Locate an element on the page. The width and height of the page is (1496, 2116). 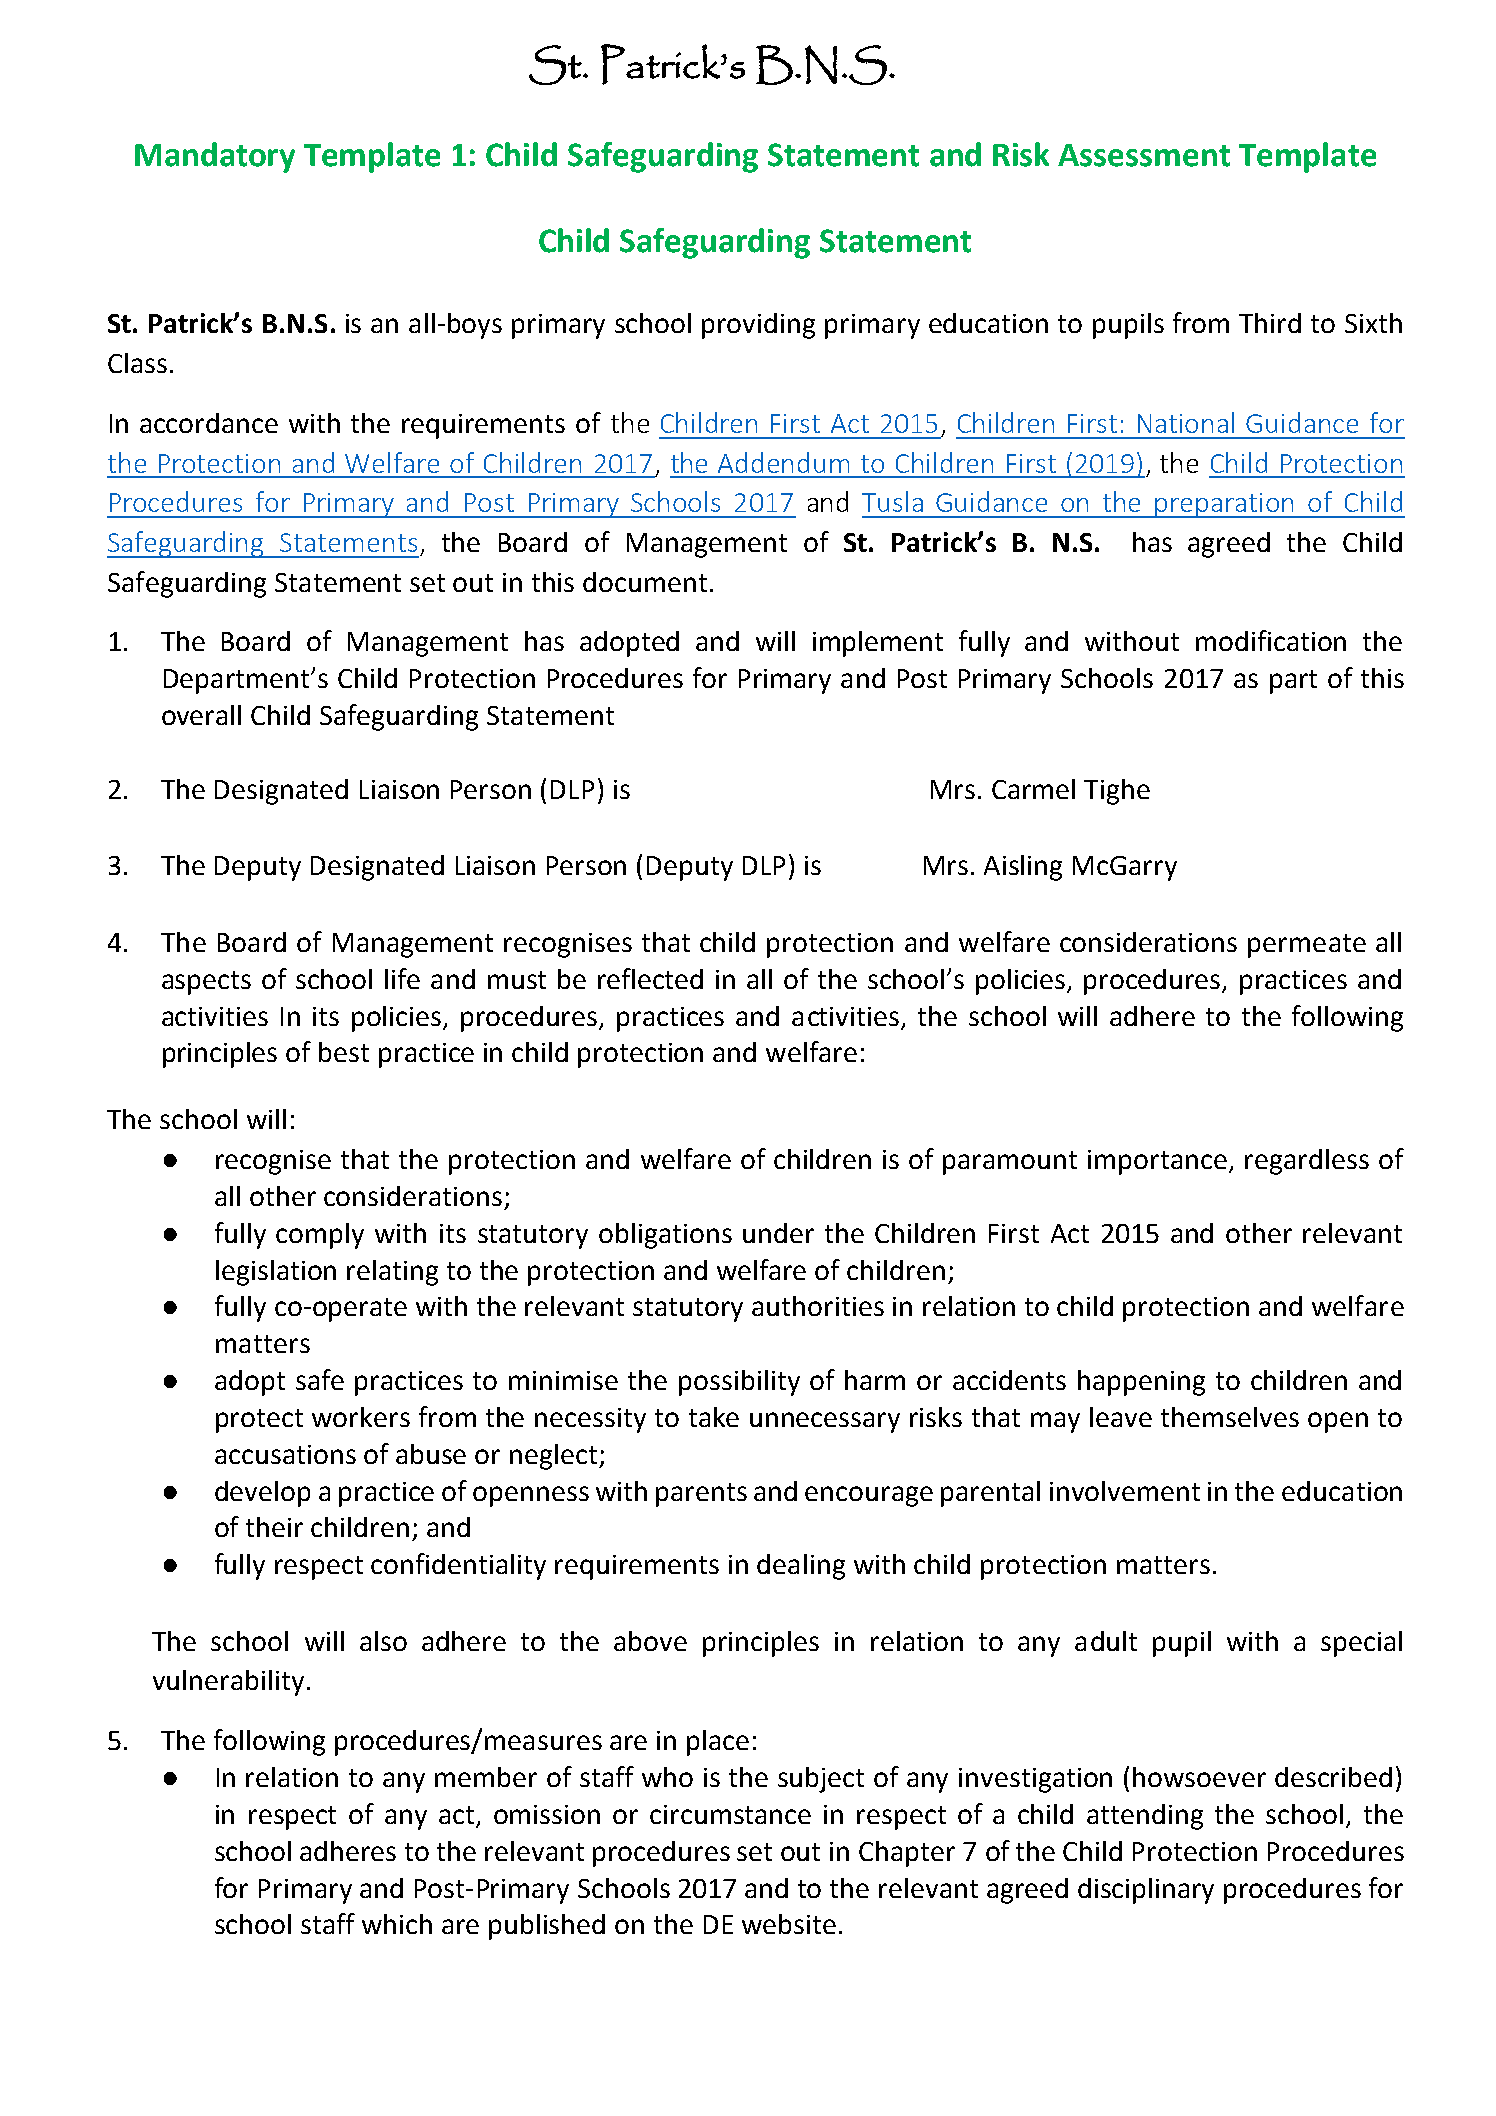
happening is located at coordinates (1141, 1383).
